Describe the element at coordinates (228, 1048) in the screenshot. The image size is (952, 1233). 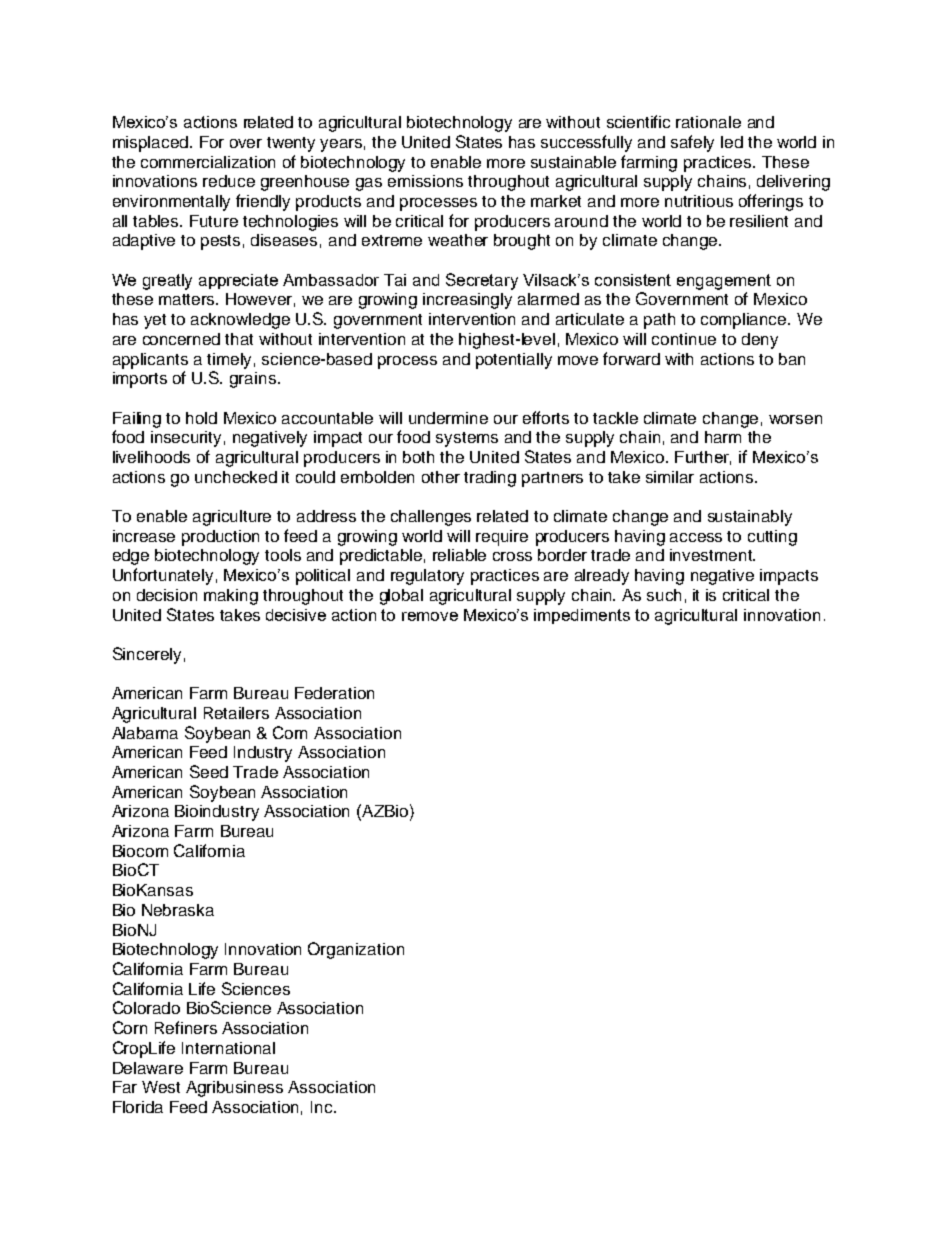
I see `International` at that location.
